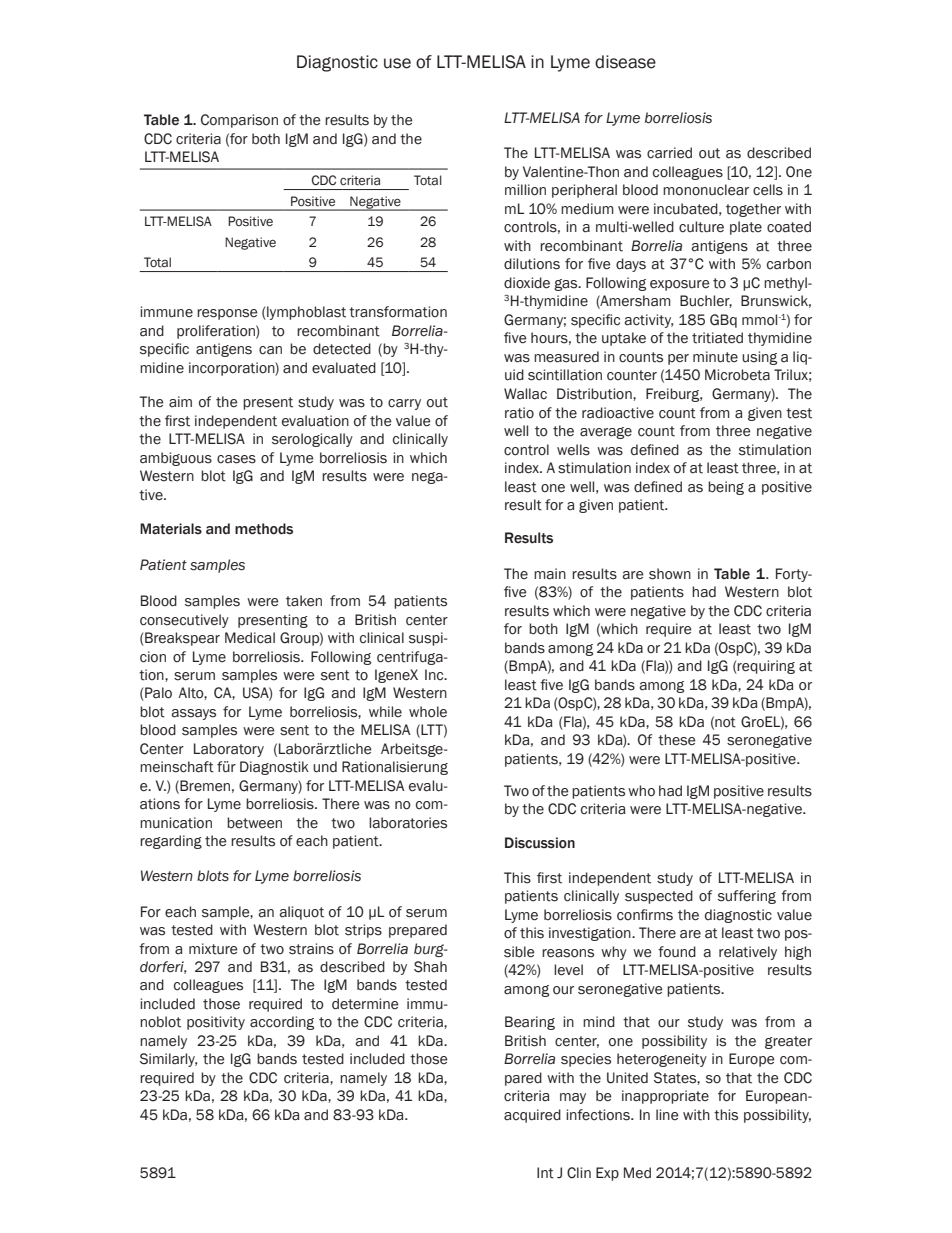  What do you see at coordinates (236, 459) in the screenshot?
I see `cases` at bounding box center [236, 459].
